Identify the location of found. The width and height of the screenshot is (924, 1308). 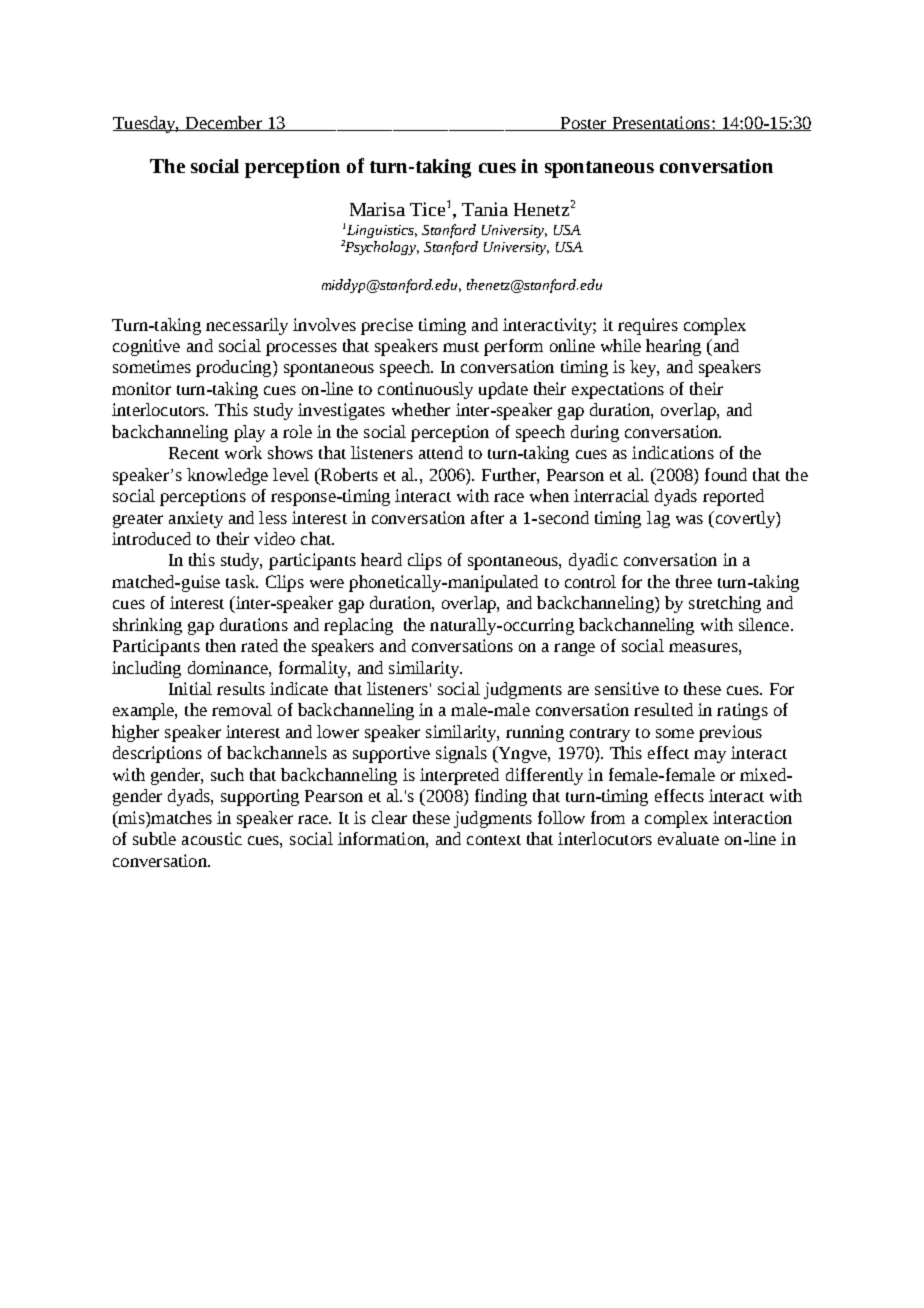
(726, 474).
